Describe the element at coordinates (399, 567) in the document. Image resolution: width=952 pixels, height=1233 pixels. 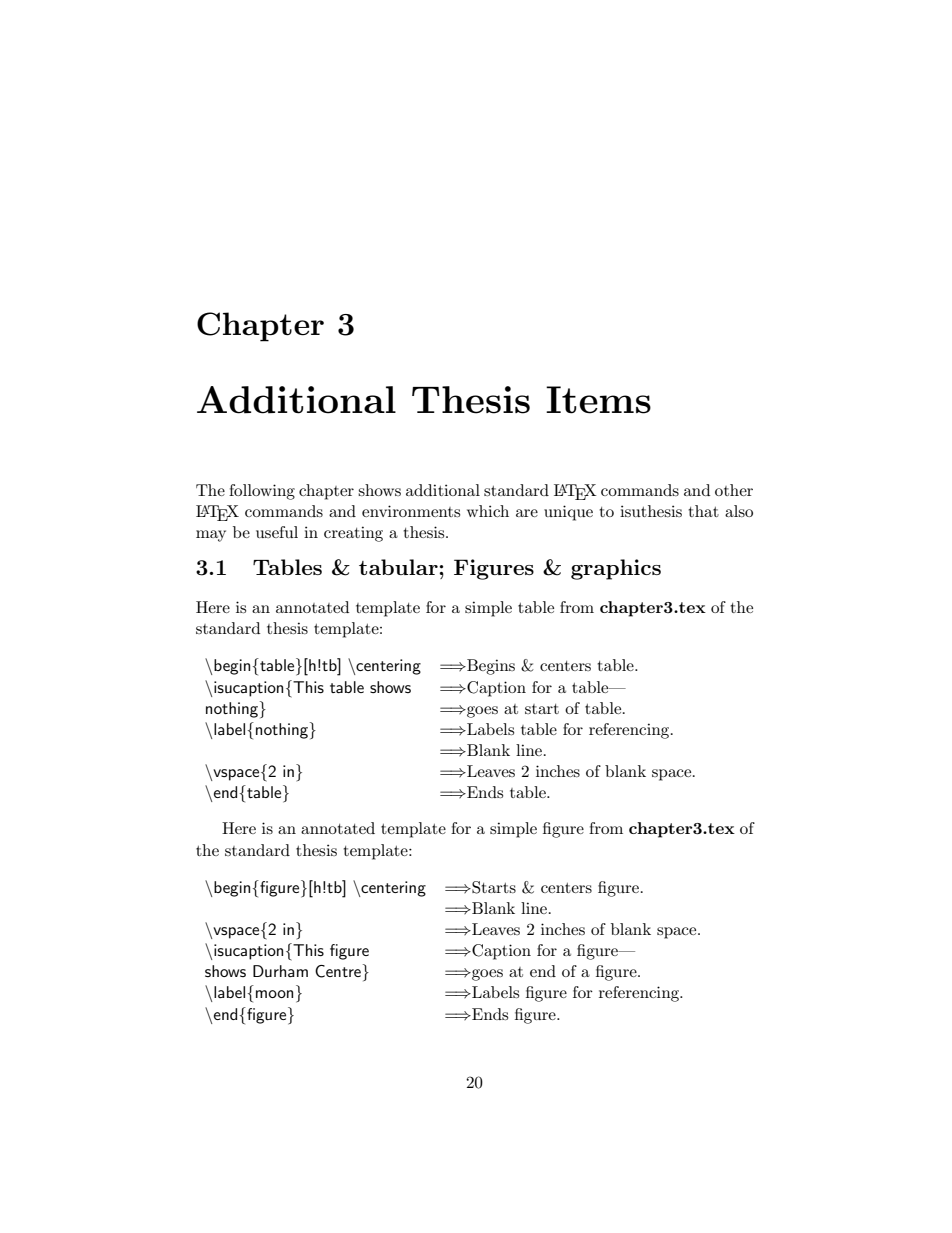
I see `tabular` at that location.
